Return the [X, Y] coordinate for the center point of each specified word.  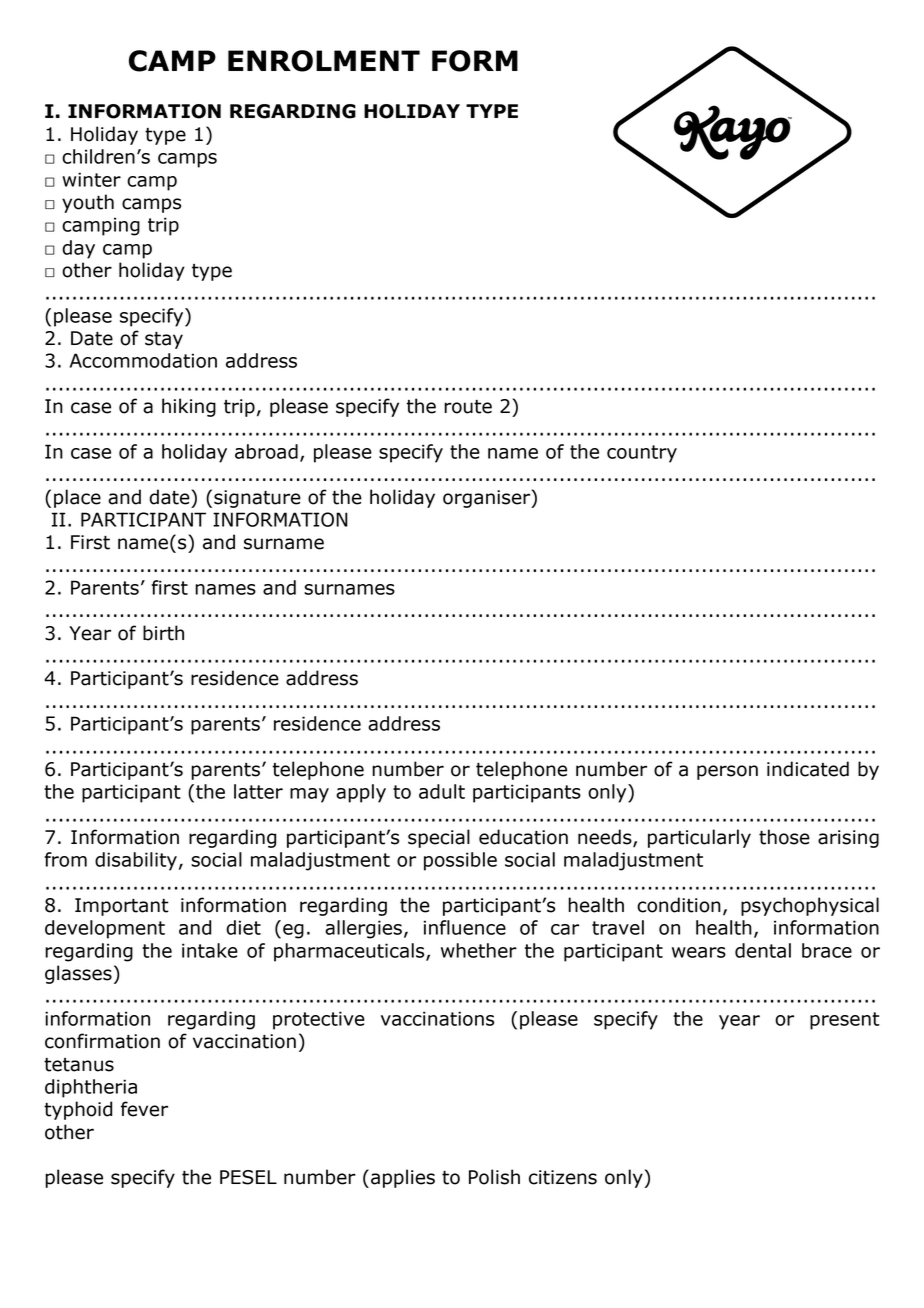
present [845, 1021]
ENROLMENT [324, 61]
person [727, 772]
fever [144, 1109]
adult [442, 791]
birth [163, 633]
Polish [494, 1177]
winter [91, 179]
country [642, 454]
